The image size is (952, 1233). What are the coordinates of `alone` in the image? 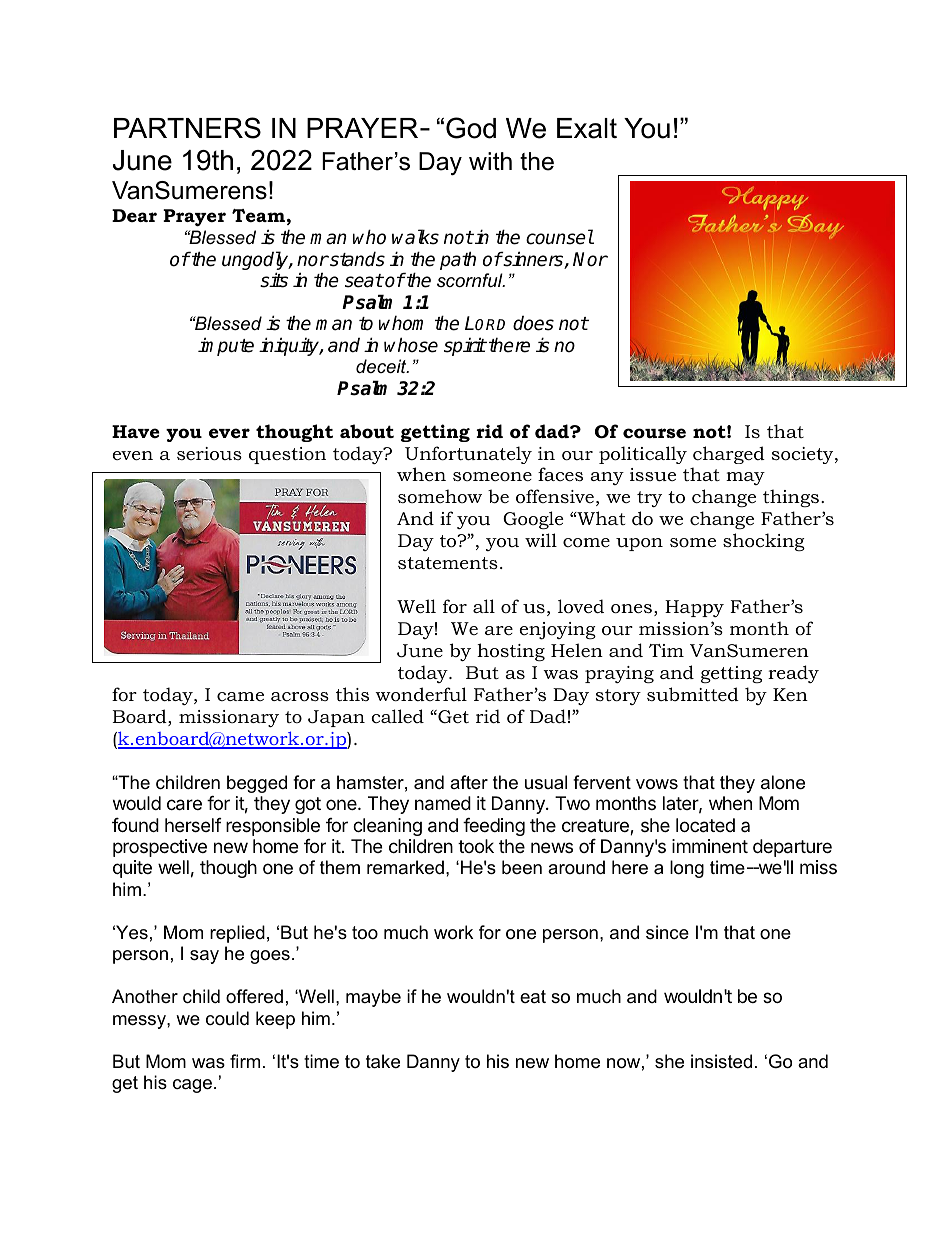 It's located at (783, 782).
